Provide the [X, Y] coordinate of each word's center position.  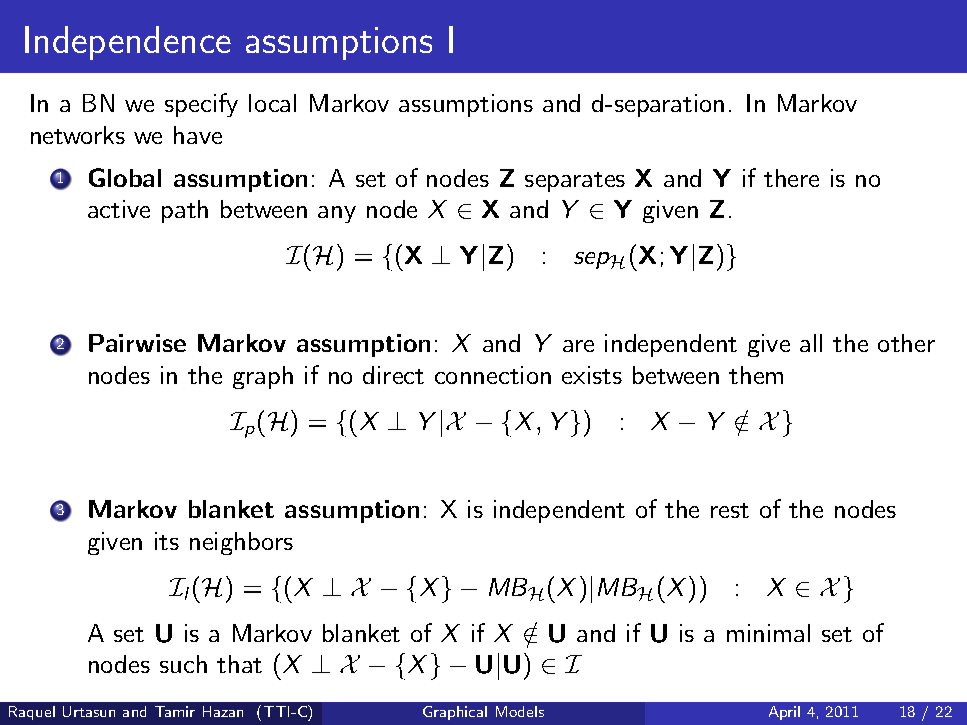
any [337, 214]
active [119, 209]
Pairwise [137, 343]
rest [730, 510]
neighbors [241, 543]
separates [575, 182]
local [272, 103]
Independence [128, 43]
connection [493, 375]
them [756, 375]
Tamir [175, 711]
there [791, 178]
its [167, 541]
